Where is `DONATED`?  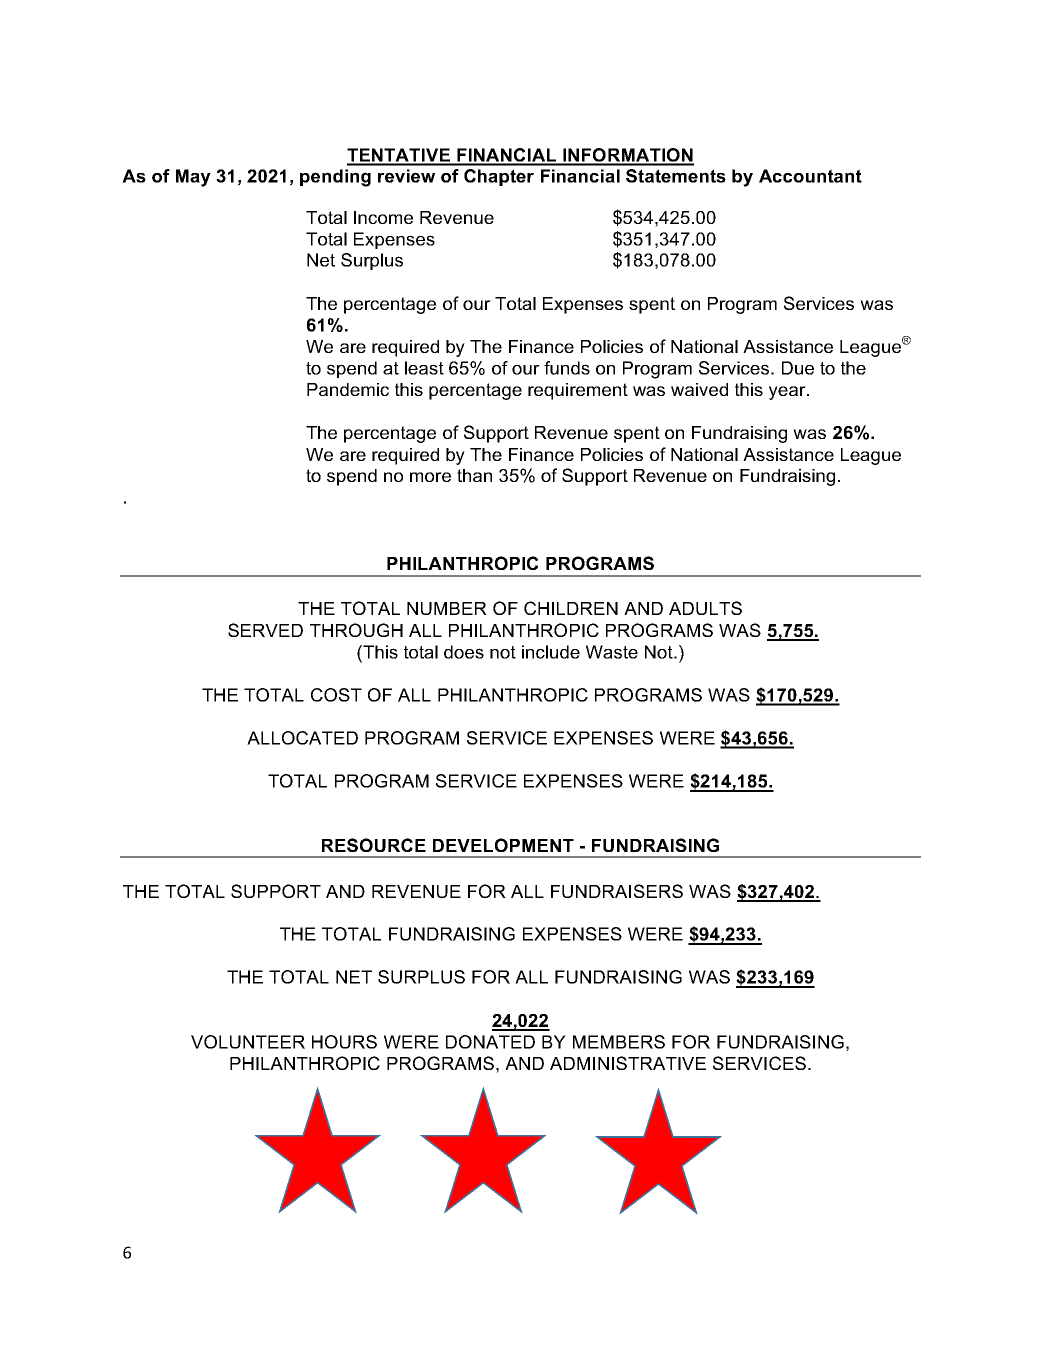 DONATED is located at coordinates (490, 1042).
